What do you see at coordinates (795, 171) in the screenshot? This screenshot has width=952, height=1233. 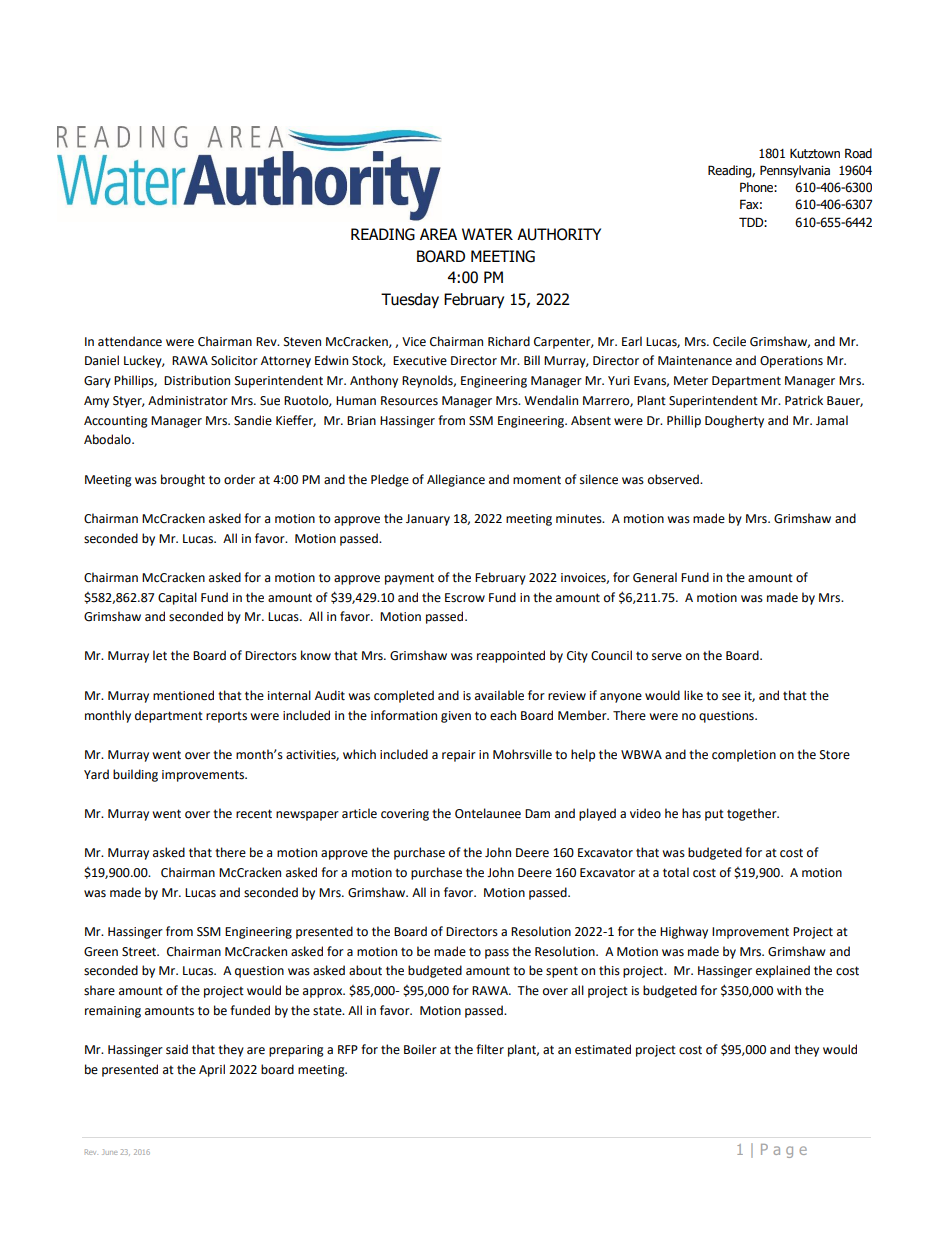 I see `Pennsylvania` at bounding box center [795, 171].
